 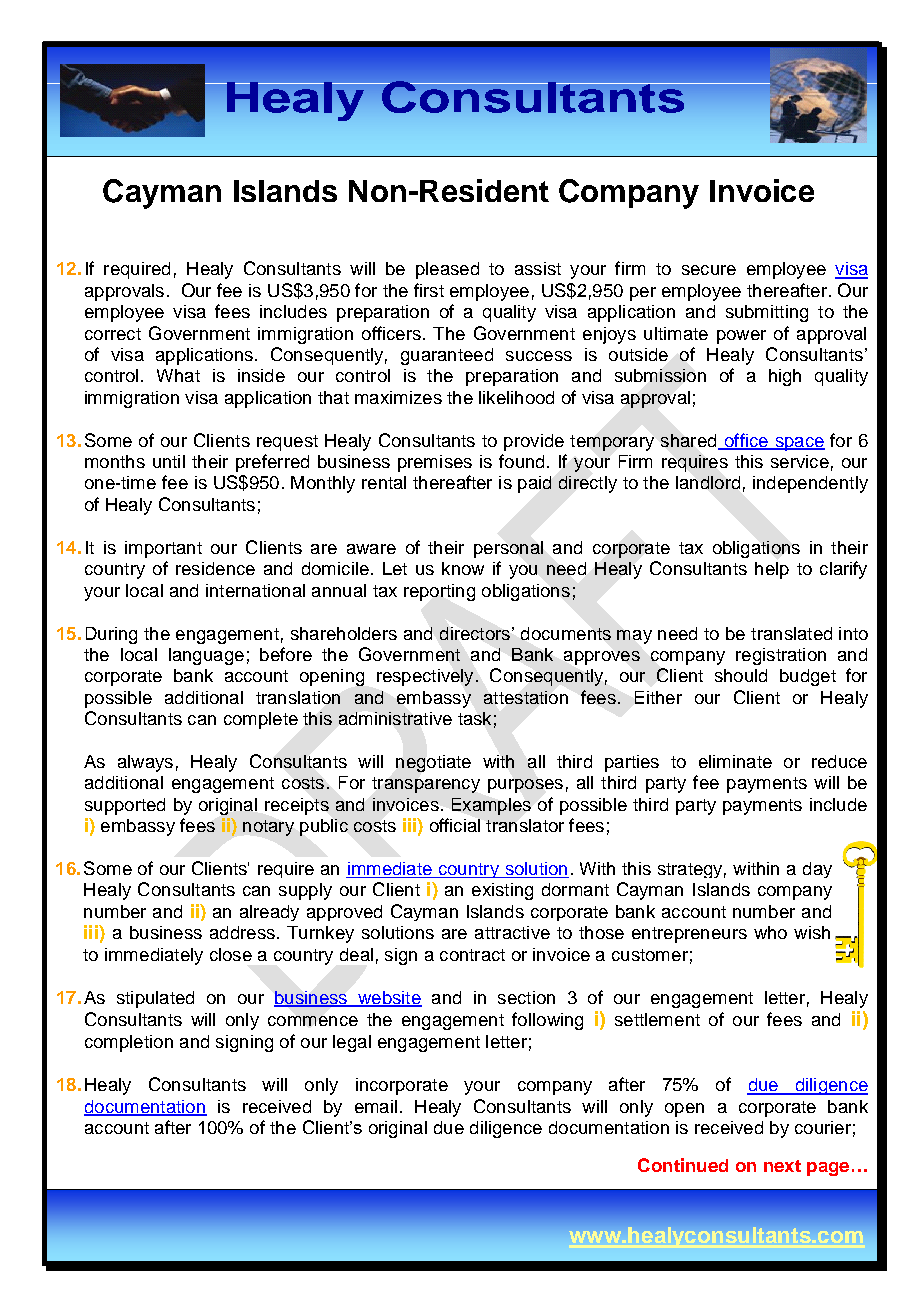 What do you see at coordinates (261, 720) in the image?
I see `complete` at bounding box center [261, 720].
